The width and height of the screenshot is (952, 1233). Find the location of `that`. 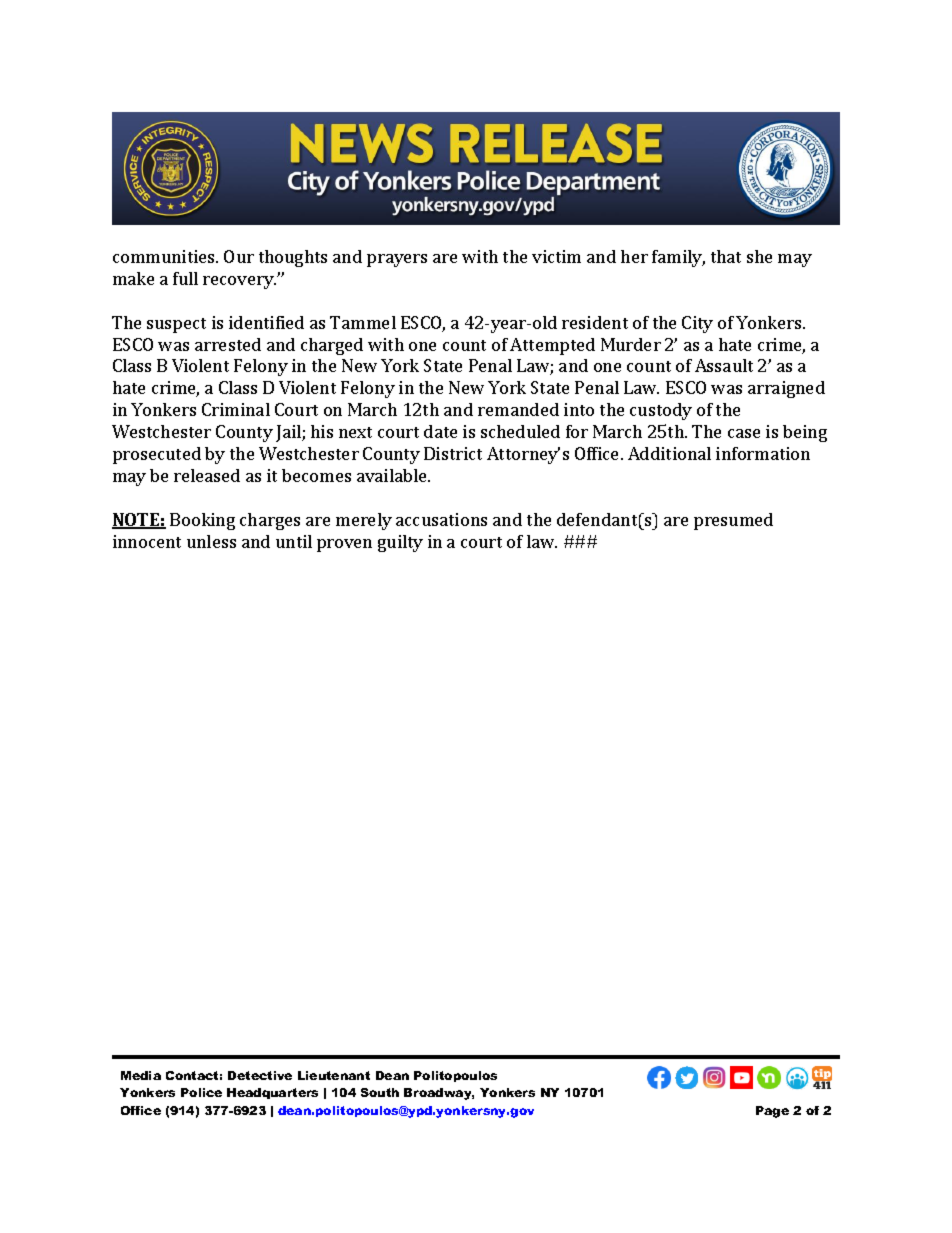

that is located at coordinates (726, 256).
